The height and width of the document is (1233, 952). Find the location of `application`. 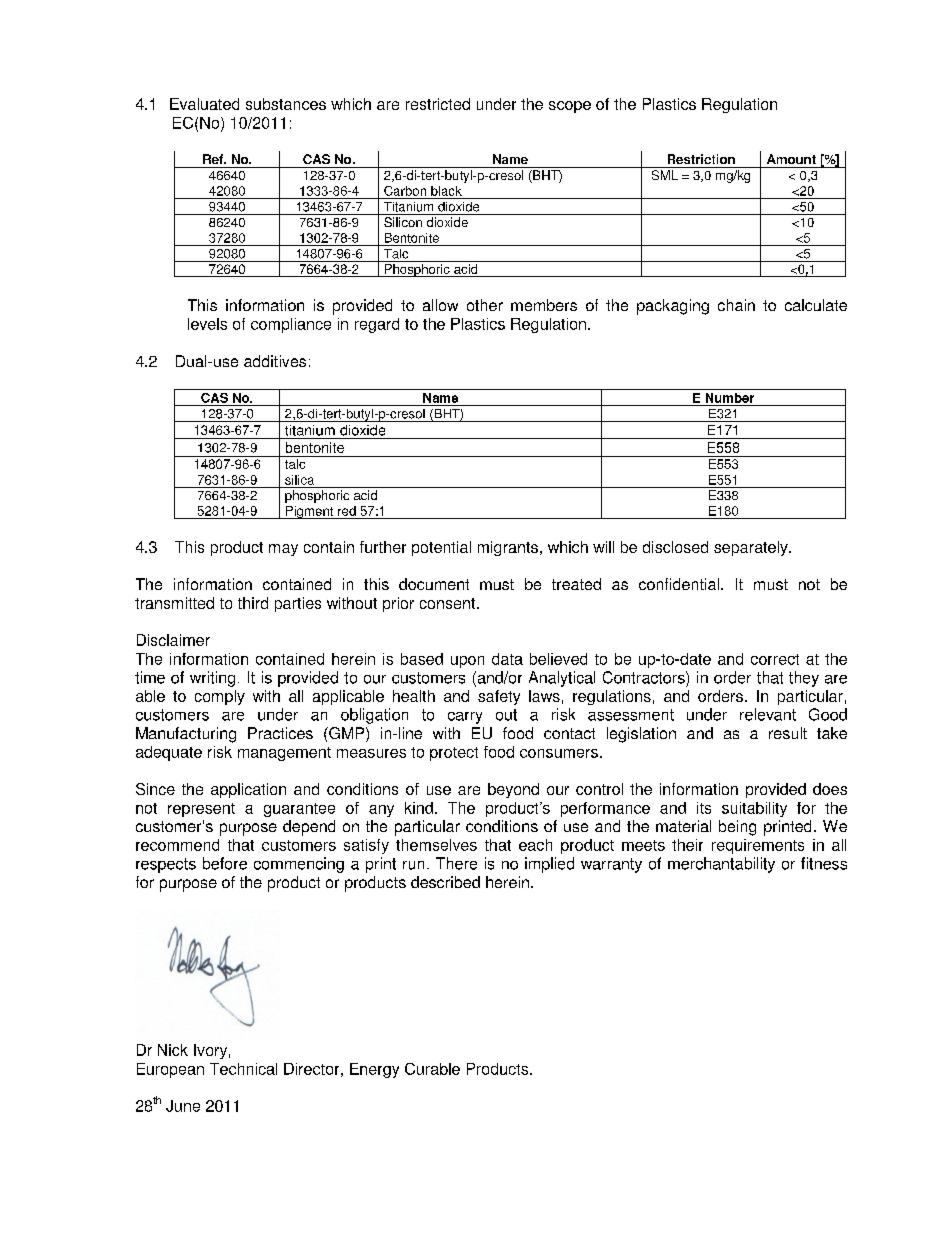

application is located at coordinates (248, 790).
